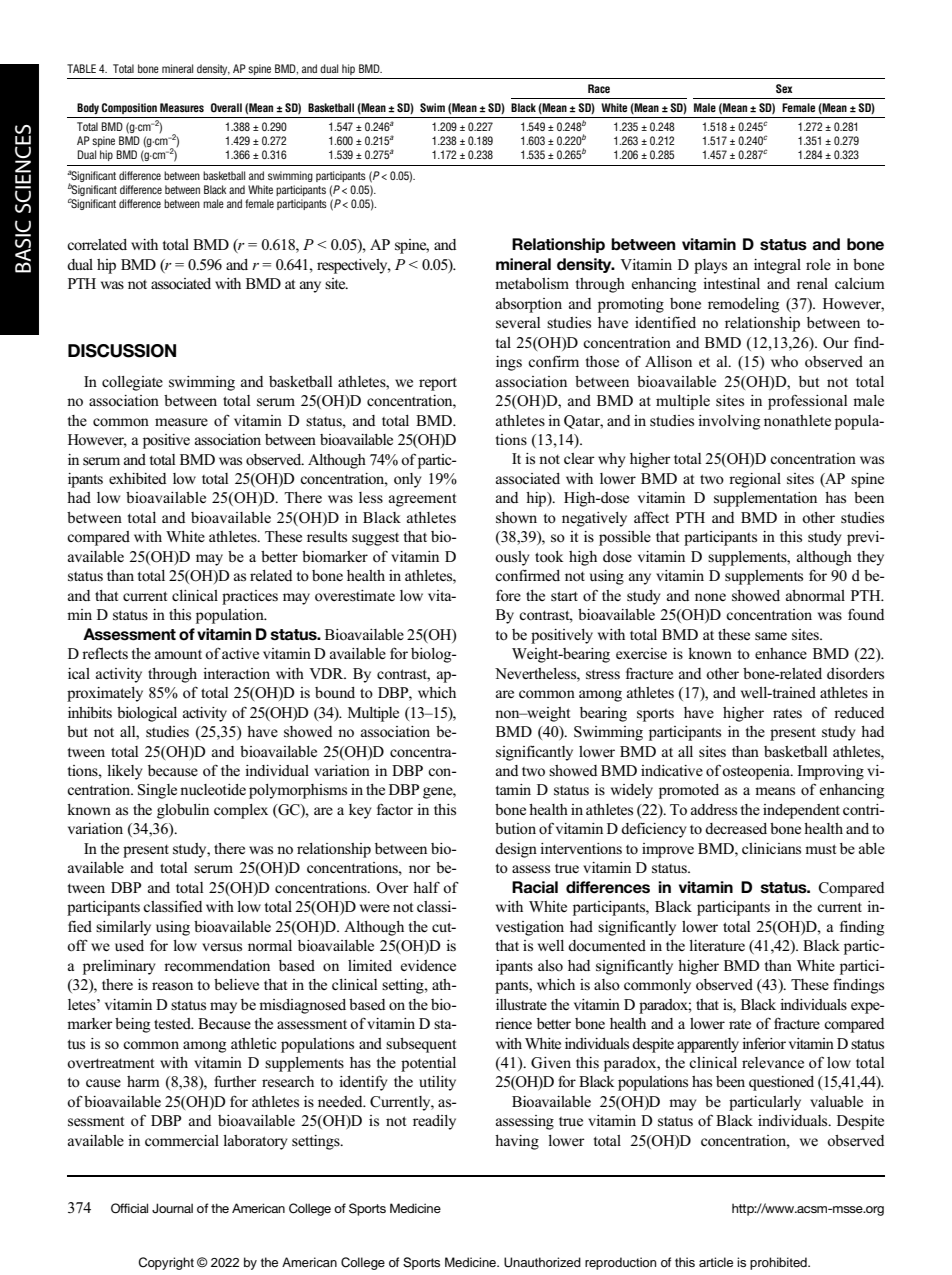  Describe the element at coordinates (779, 1263) in the screenshot. I see `prohibited` at that location.
